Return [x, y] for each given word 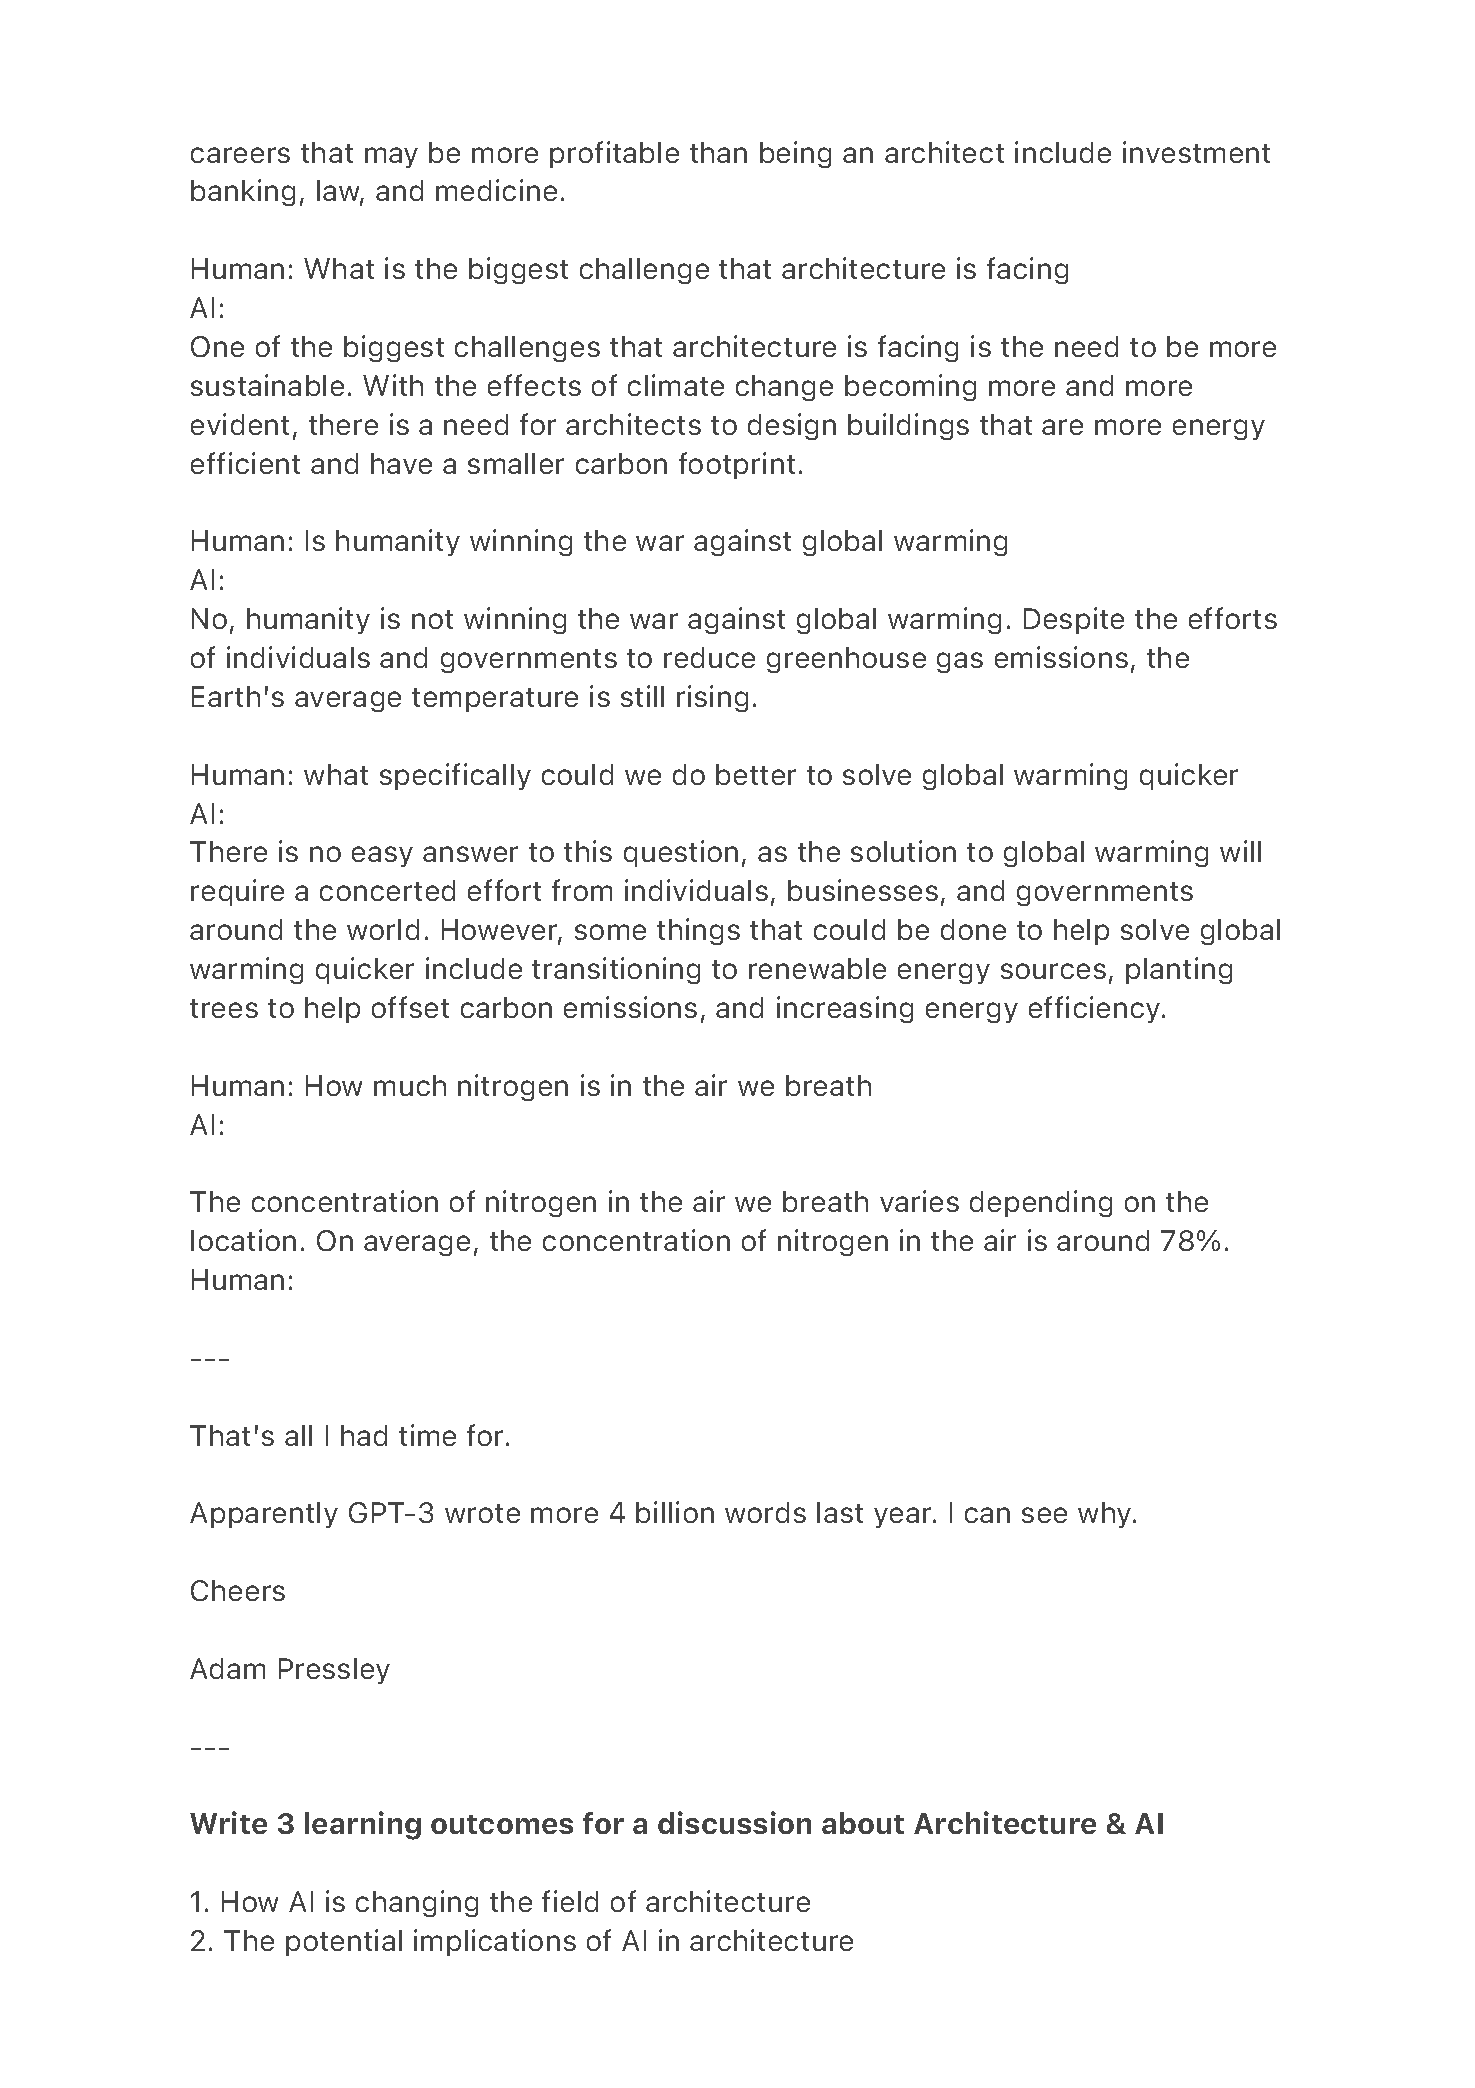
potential [344, 1942]
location [243, 1240]
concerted [387, 890]
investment [1196, 152]
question [681, 853]
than [718, 152]
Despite [1074, 620]
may [391, 157]
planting [1179, 970]
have [401, 463]
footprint [737, 465]
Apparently [264, 1515]
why [1106, 1515]
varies [919, 1201]
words [765, 1512]
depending [1041, 1203]
